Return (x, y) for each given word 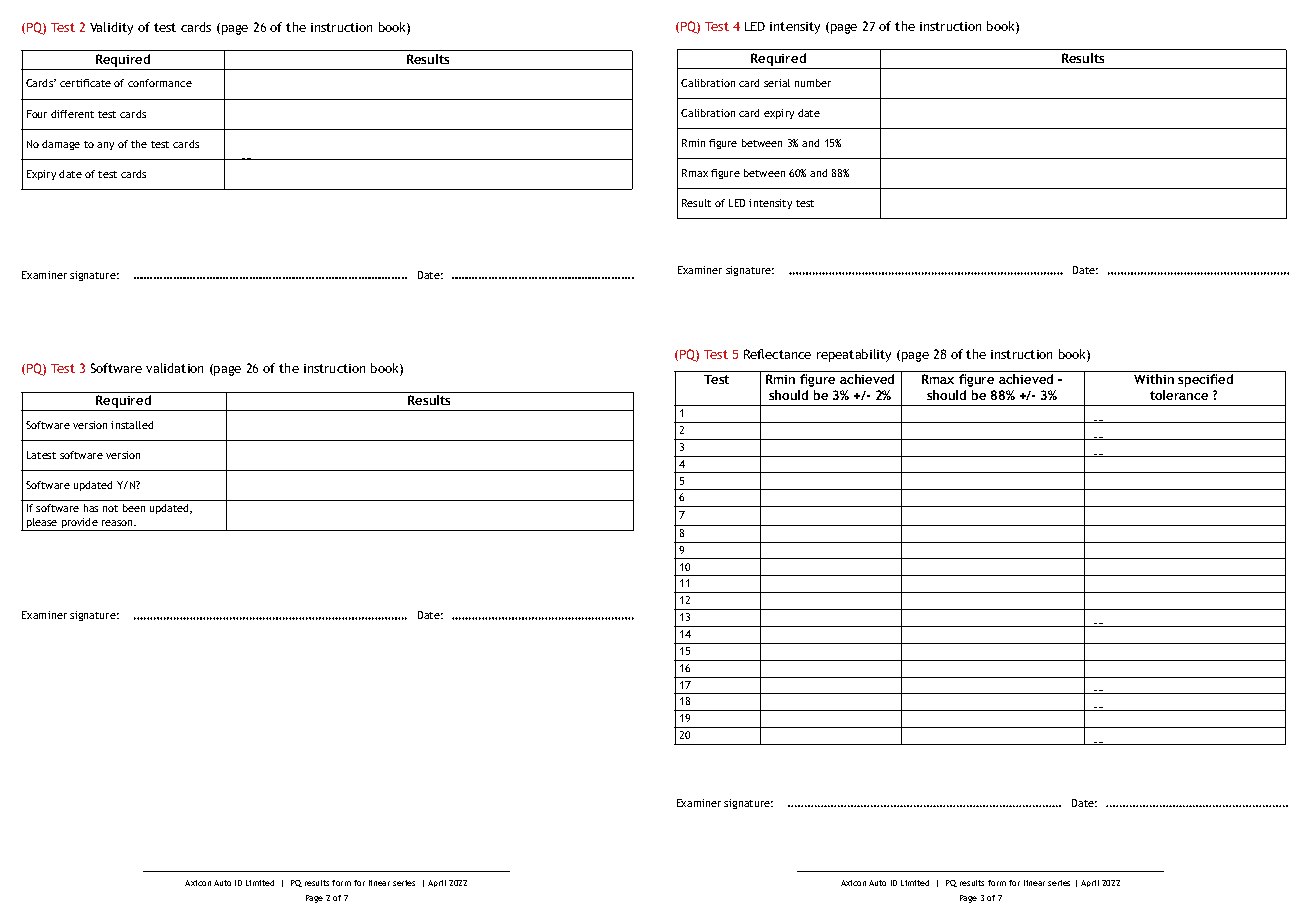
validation (174, 368)
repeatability (854, 355)
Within (1154, 379)
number (813, 83)
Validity (111, 28)
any (105, 146)
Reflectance (777, 354)
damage (61, 145)
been (134, 508)
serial (777, 83)
